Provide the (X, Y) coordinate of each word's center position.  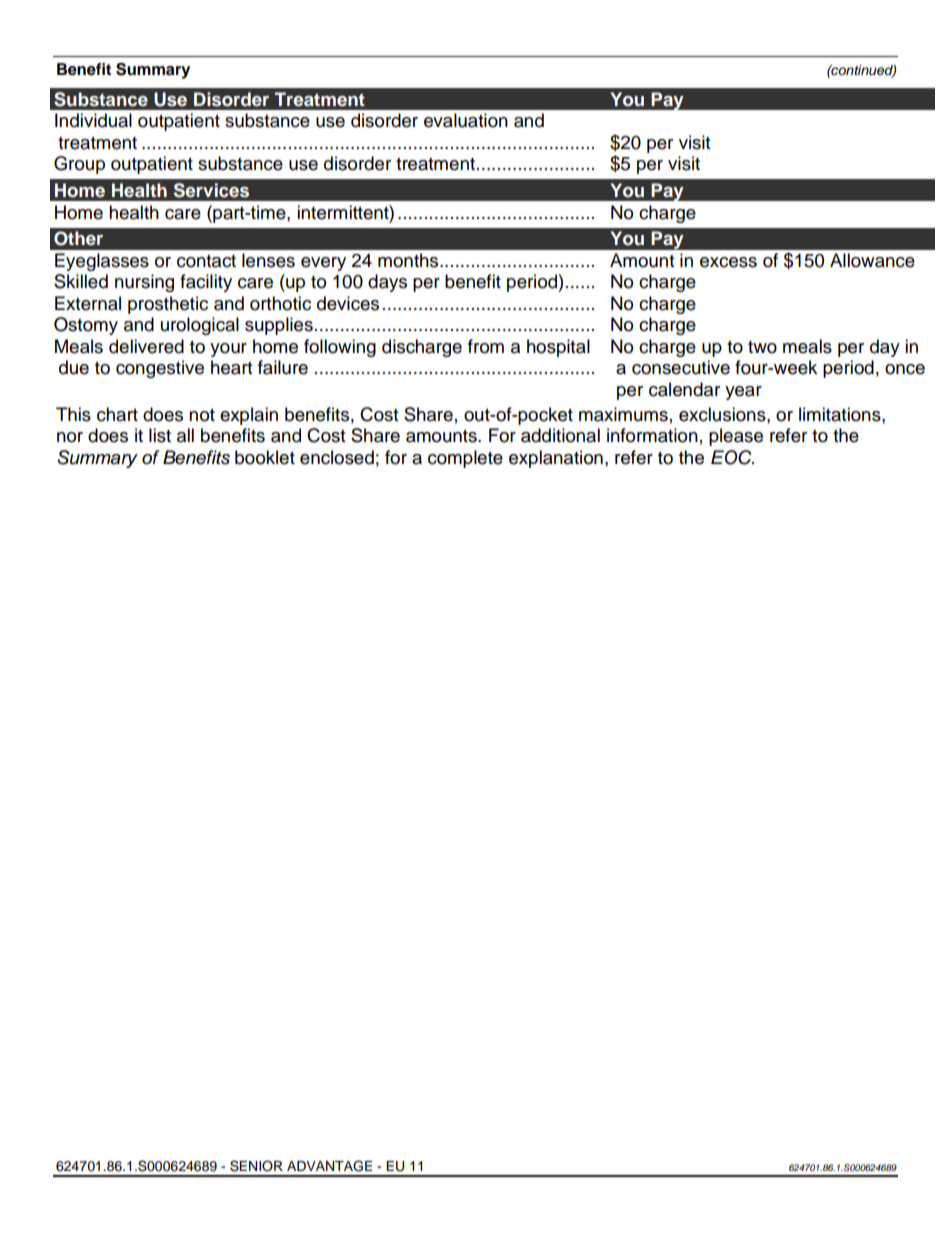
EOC (732, 457)
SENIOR (256, 1166)
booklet (265, 457)
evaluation (466, 120)
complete (465, 459)
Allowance (872, 260)
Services (211, 190)
